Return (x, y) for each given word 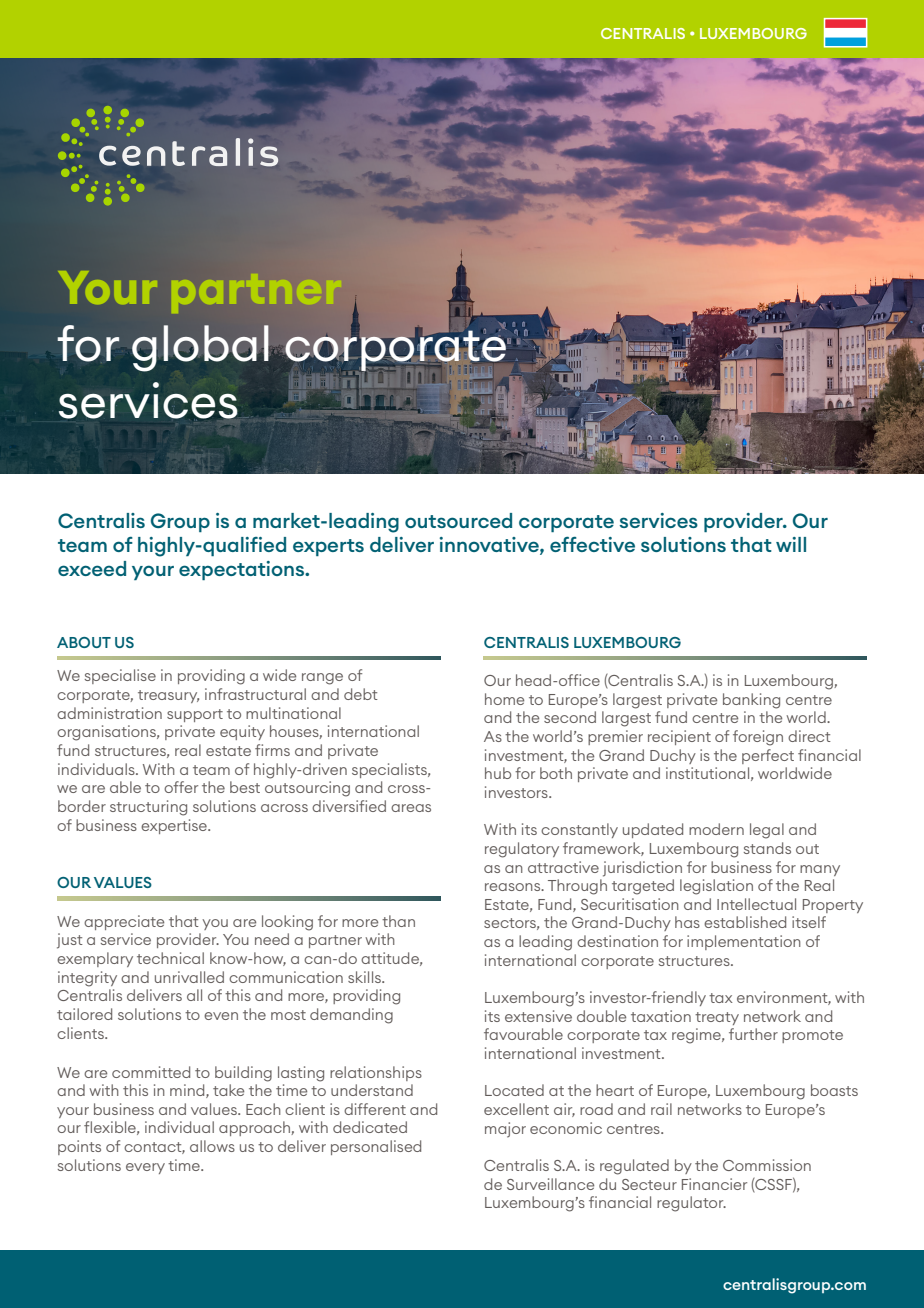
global (200, 348)
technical (170, 958)
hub (498, 773)
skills (365, 977)
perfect (768, 756)
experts (328, 547)
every (145, 1168)
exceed (92, 568)
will (791, 544)
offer (181, 787)
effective (592, 544)
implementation (744, 942)
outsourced (458, 520)
